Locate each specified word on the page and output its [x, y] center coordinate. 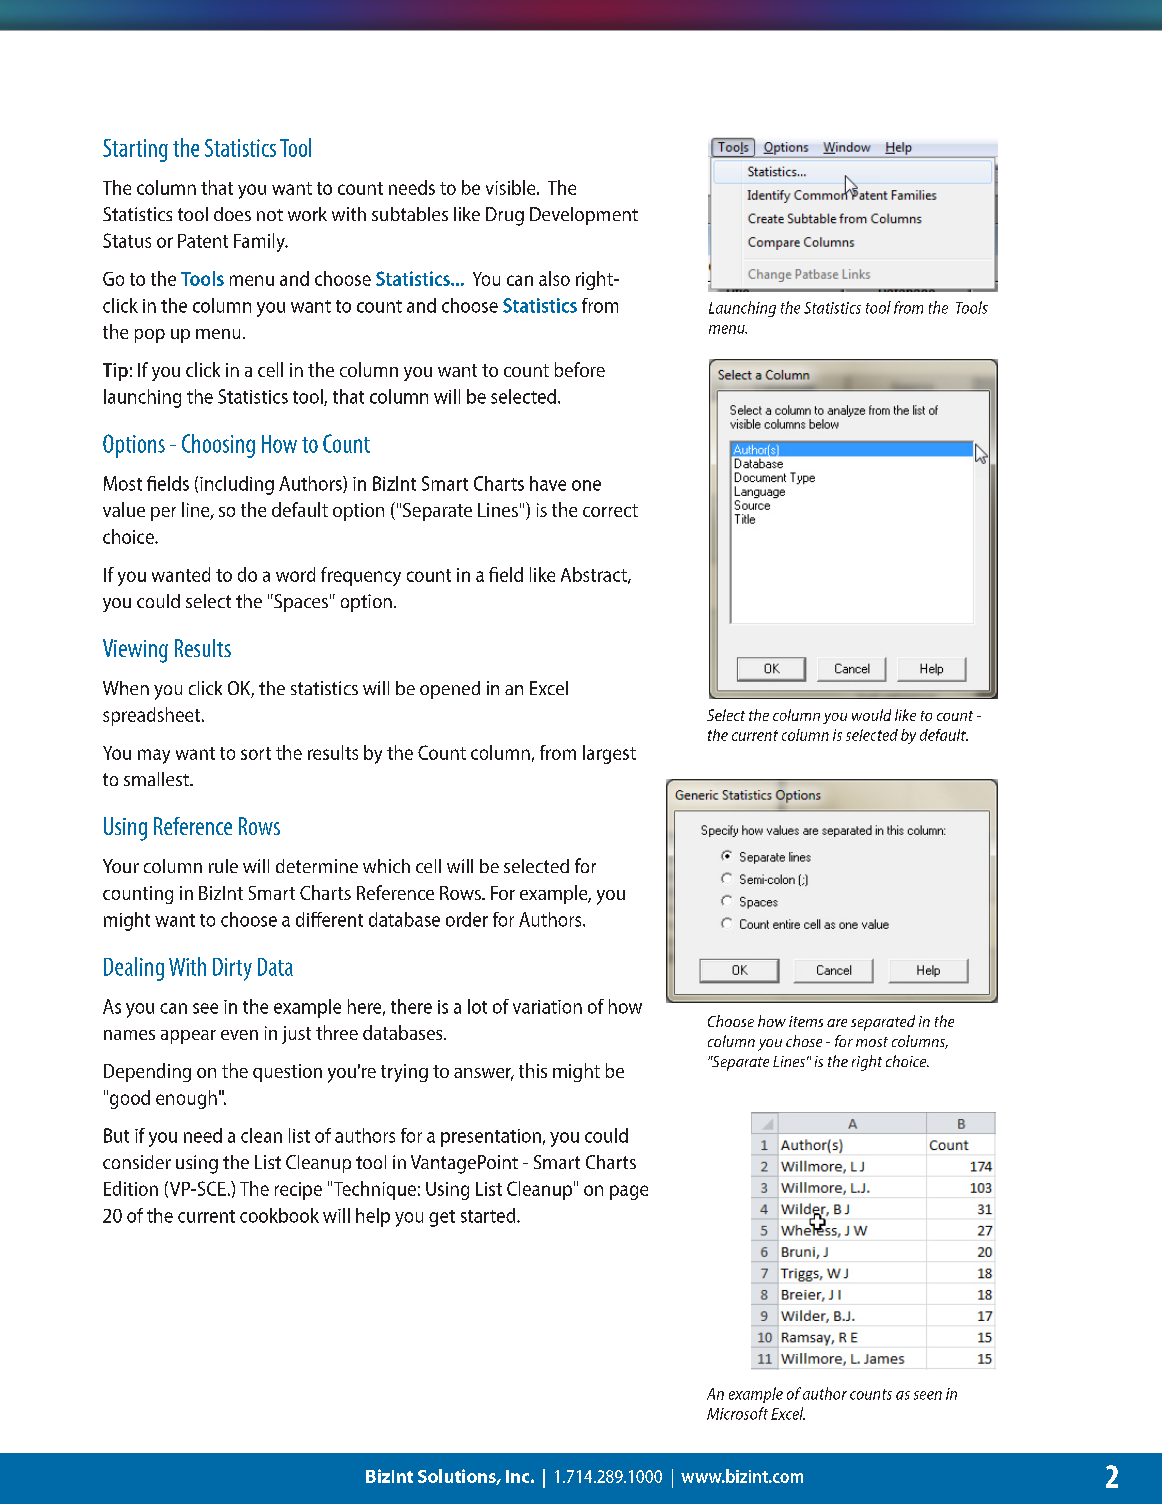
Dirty [232, 969]
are [837, 1023]
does [232, 214]
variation [547, 1007]
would [871, 715]
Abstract [595, 575]
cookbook [279, 1215]
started [489, 1215]
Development [584, 216]
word [295, 574]
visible [512, 187]
